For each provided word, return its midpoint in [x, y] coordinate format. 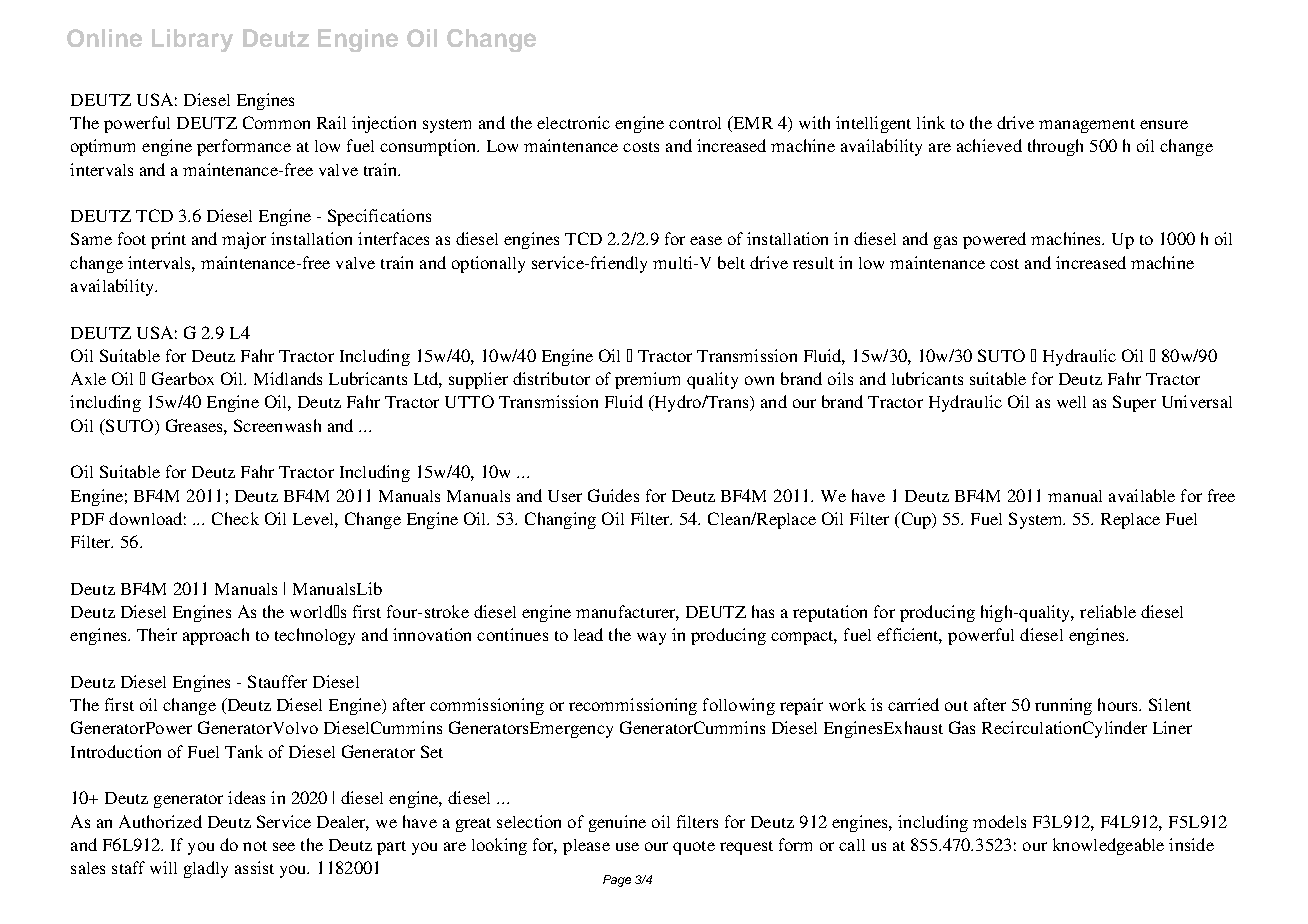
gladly [206, 869]
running [1063, 706]
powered [994, 240]
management [1087, 126]
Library [192, 40]
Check [235, 518]
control [695, 123]
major [244, 240]
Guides [613, 495]
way [651, 638]
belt [731, 262]
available [1142, 495]
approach [216, 636]
